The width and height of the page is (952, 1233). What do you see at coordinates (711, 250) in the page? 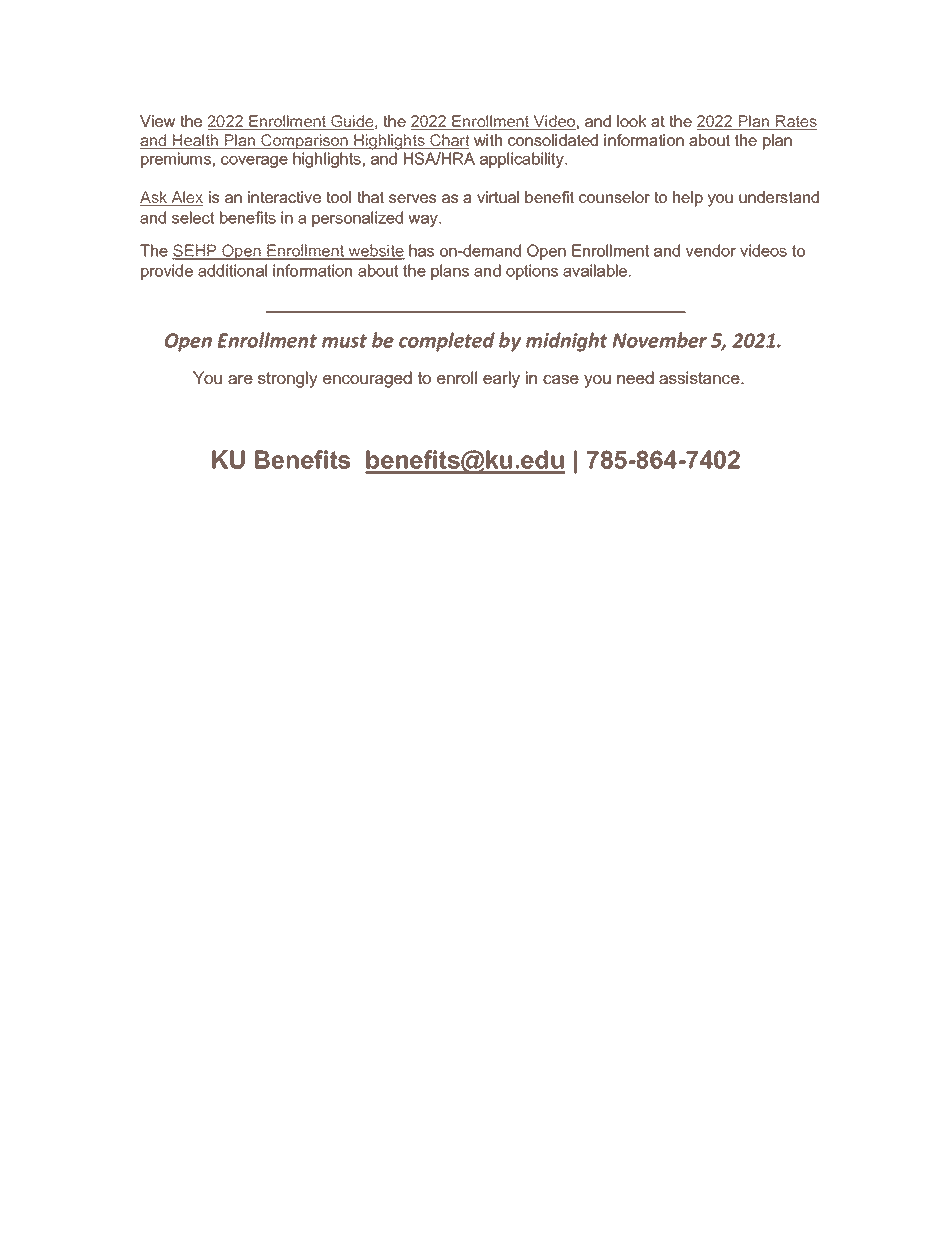
I see `vendor` at bounding box center [711, 250].
